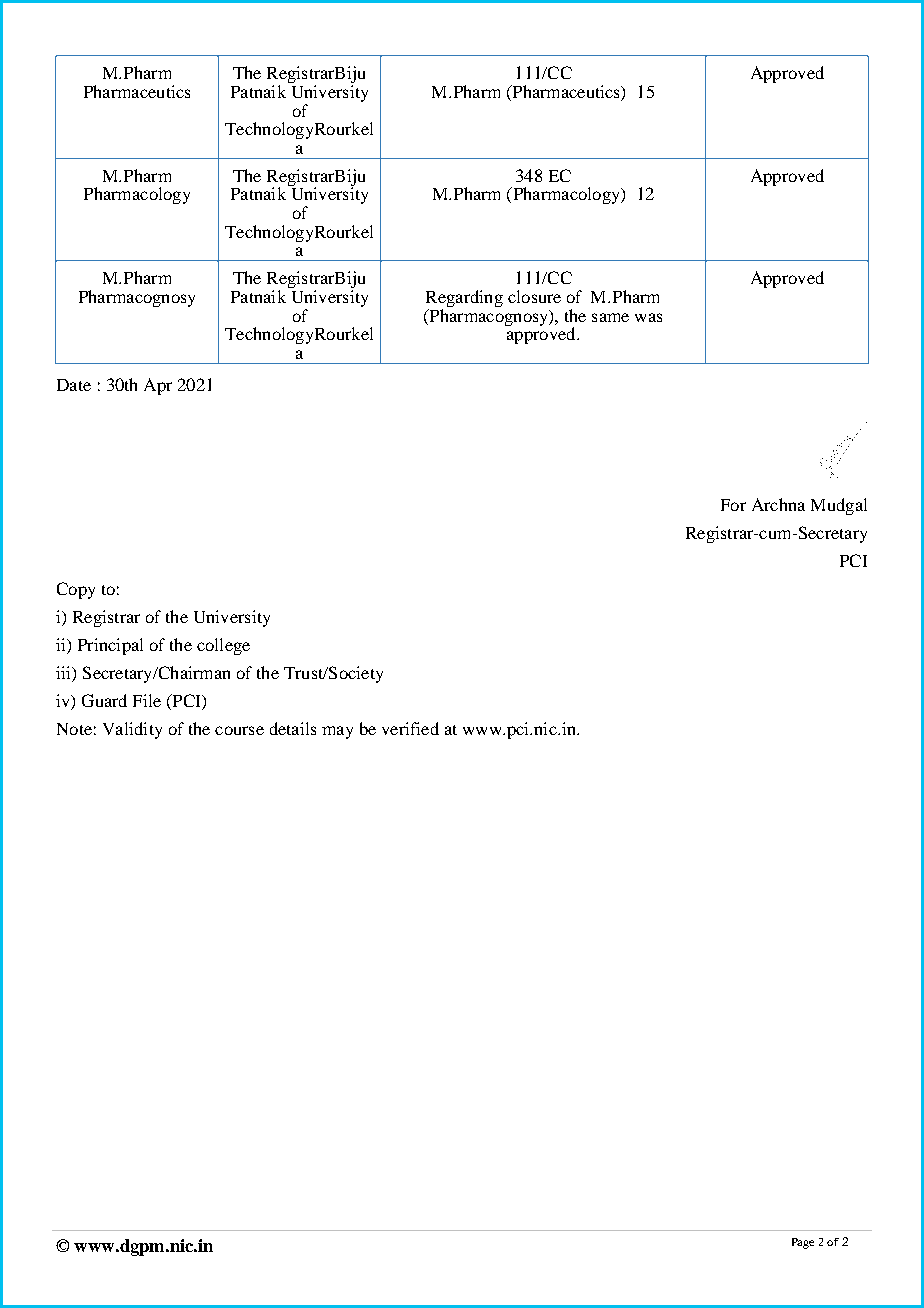  I want to click on verified, so click(410, 728).
